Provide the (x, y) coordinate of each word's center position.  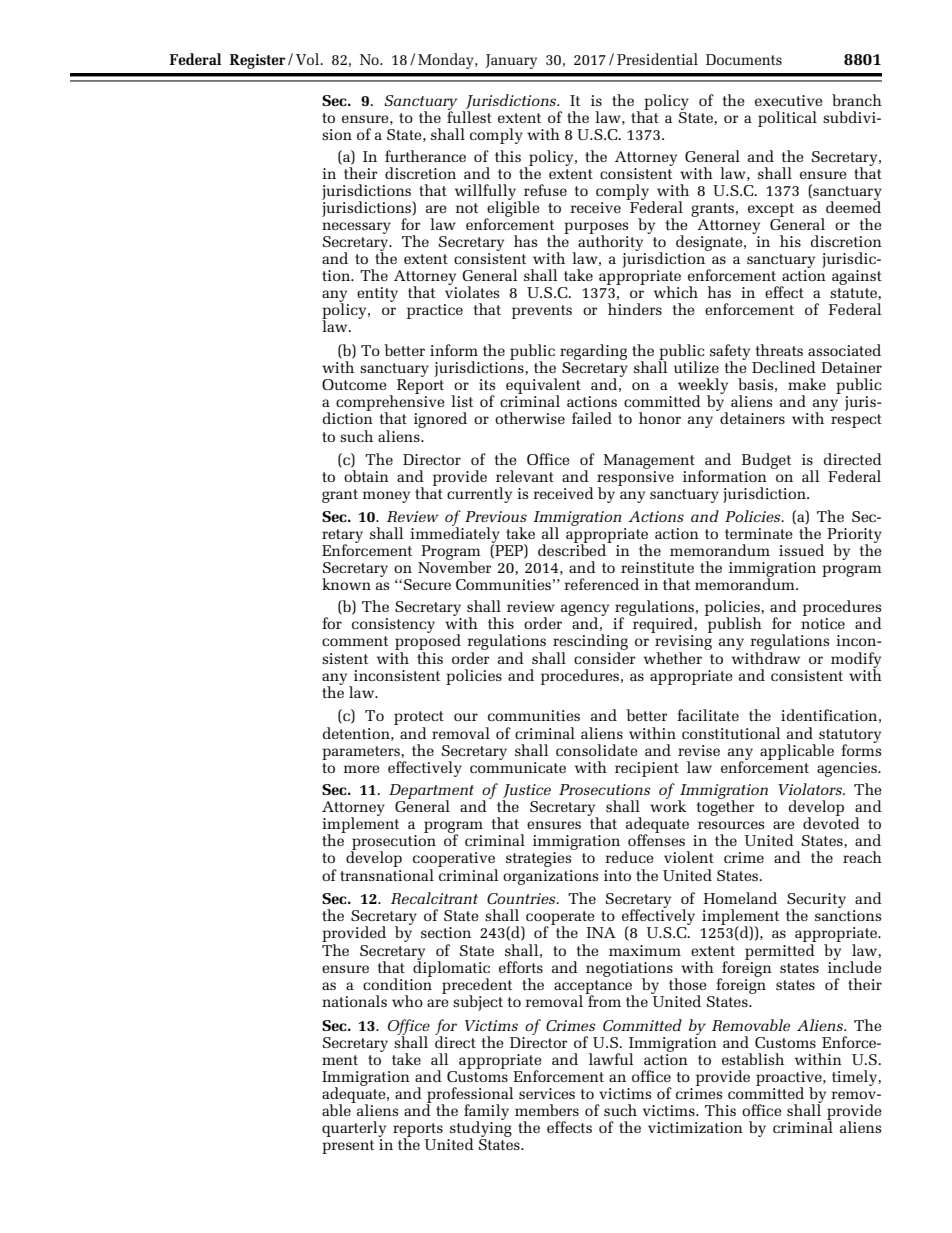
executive (789, 100)
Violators (811, 789)
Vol (309, 59)
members (547, 1110)
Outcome (354, 384)
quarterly (354, 1130)
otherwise (530, 418)
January (511, 61)
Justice (526, 792)
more (362, 769)
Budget (766, 462)
